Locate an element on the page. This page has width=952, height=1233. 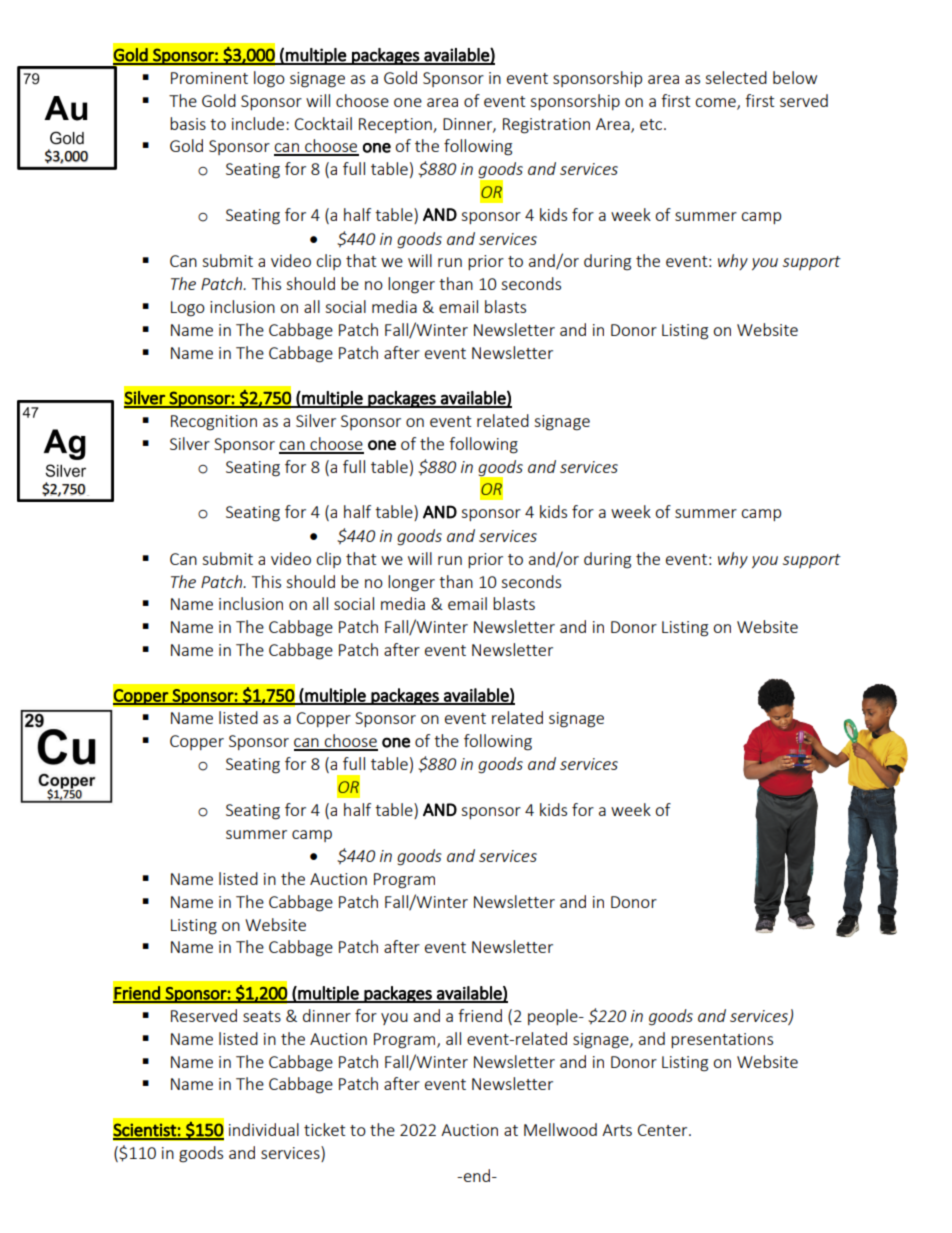
come is located at coordinates (716, 103).
